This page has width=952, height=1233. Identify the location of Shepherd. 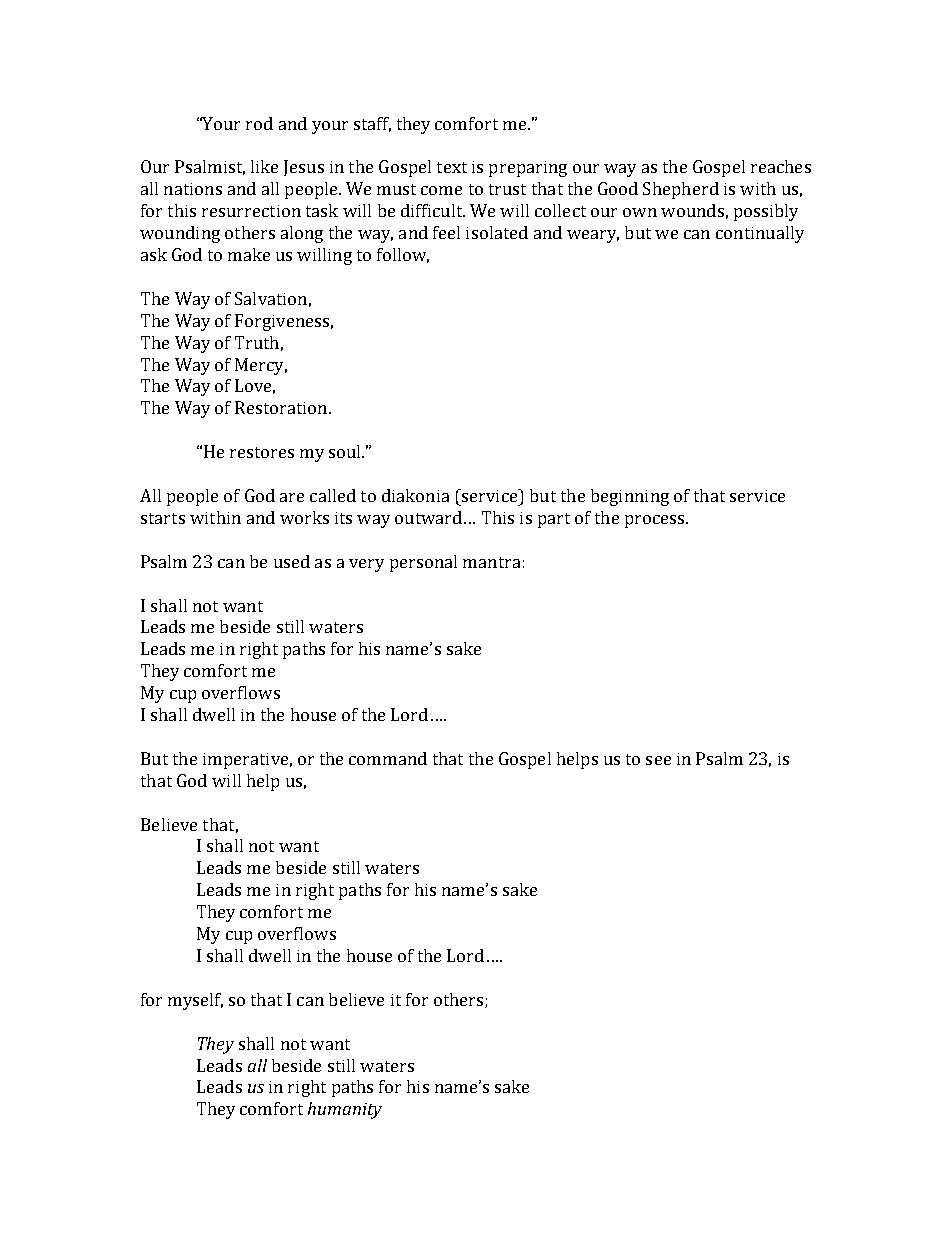
(681, 190).
